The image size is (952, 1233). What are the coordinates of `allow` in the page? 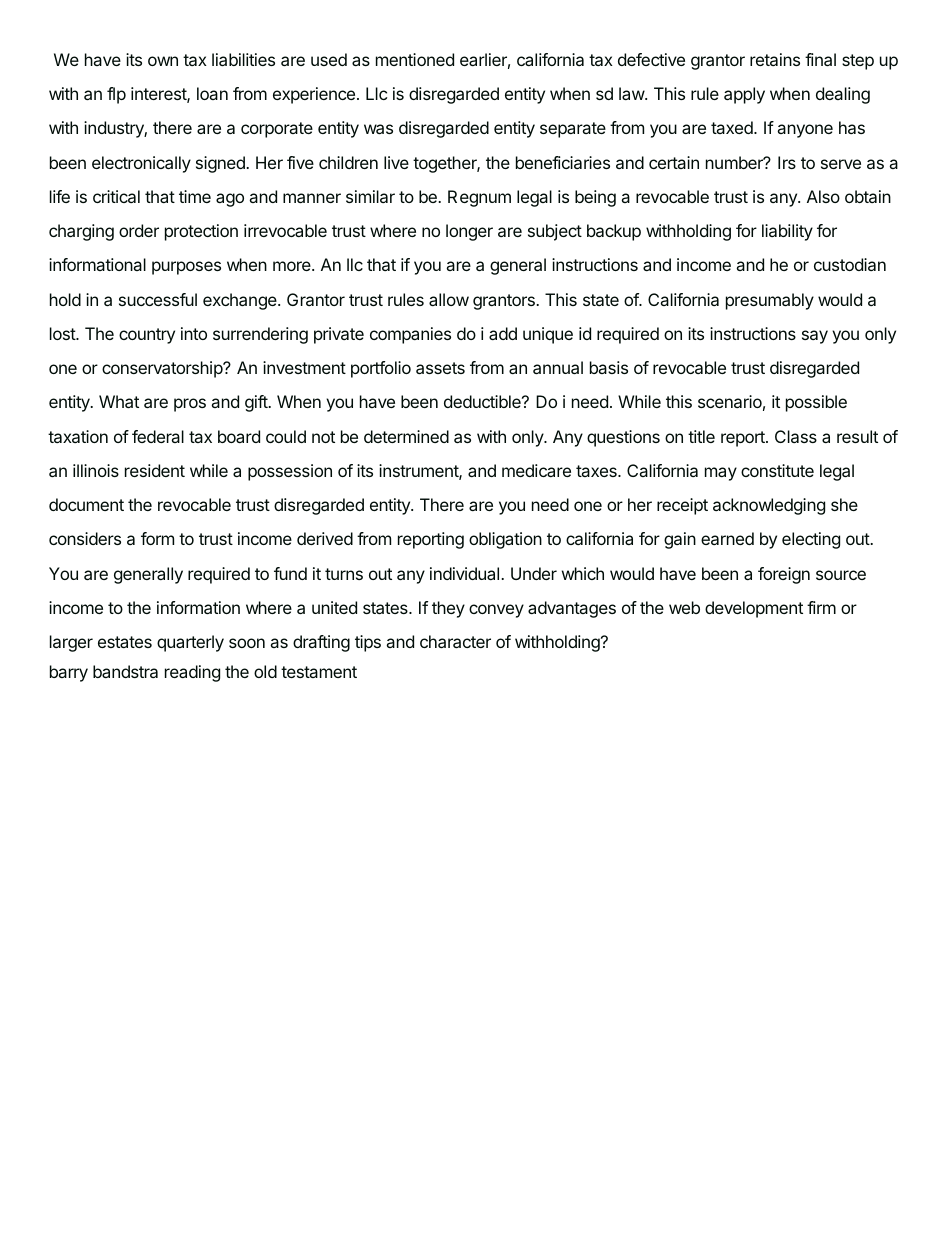 It's located at (449, 299).
